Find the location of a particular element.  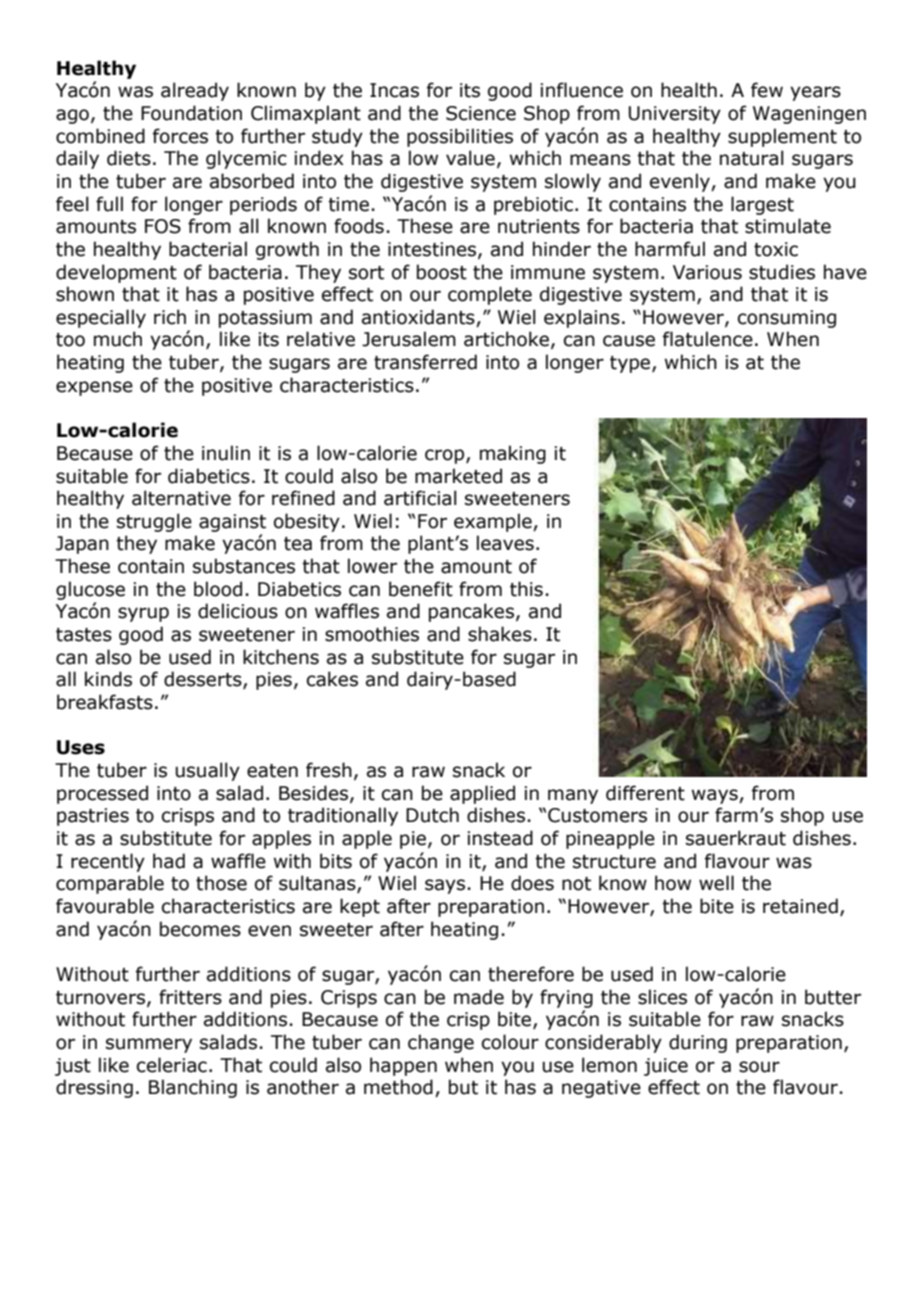

Science is located at coordinates (481, 113).
